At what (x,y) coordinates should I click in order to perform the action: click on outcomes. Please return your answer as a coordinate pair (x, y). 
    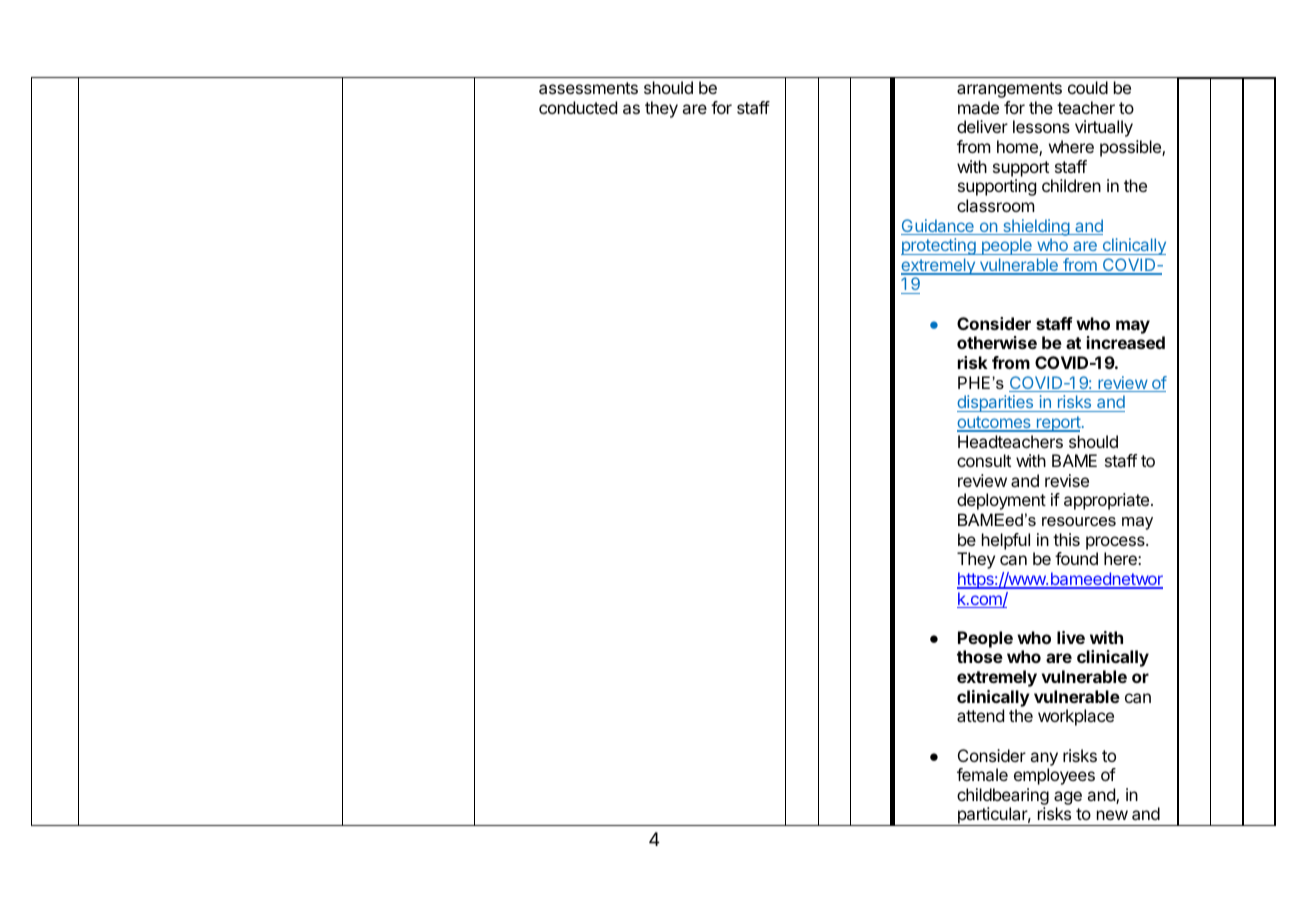
    Looking at the image, I should click on (995, 423).
